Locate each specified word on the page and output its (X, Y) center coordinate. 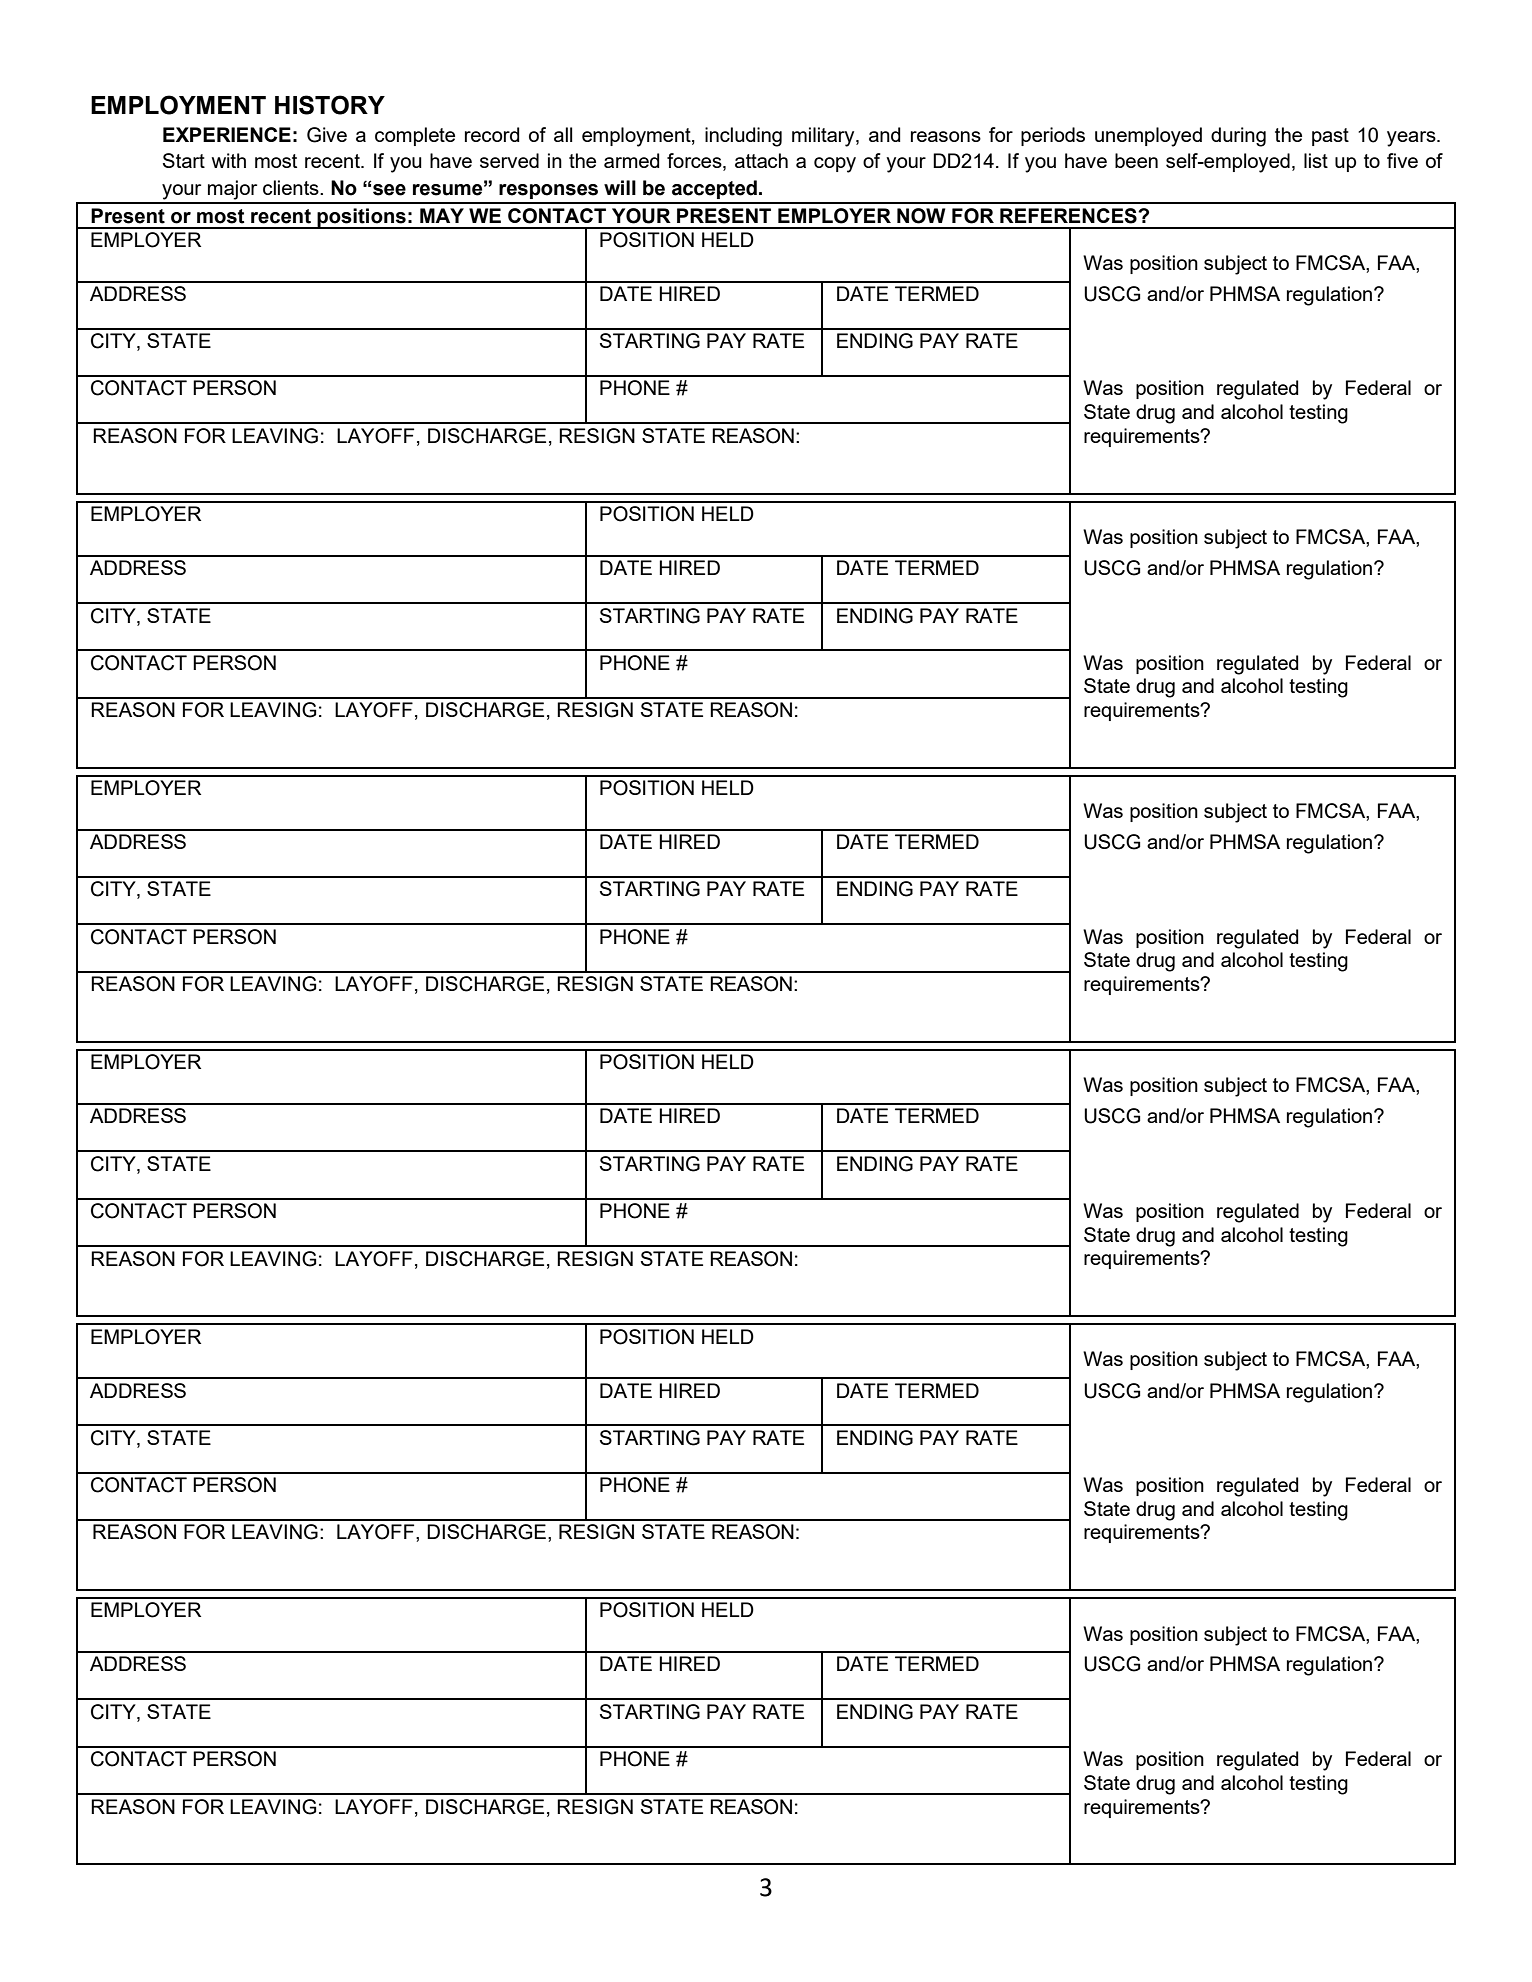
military (824, 137)
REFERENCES (1069, 216)
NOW (921, 216)
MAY (442, 215)
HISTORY (330, 105)
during (1238, 137)
